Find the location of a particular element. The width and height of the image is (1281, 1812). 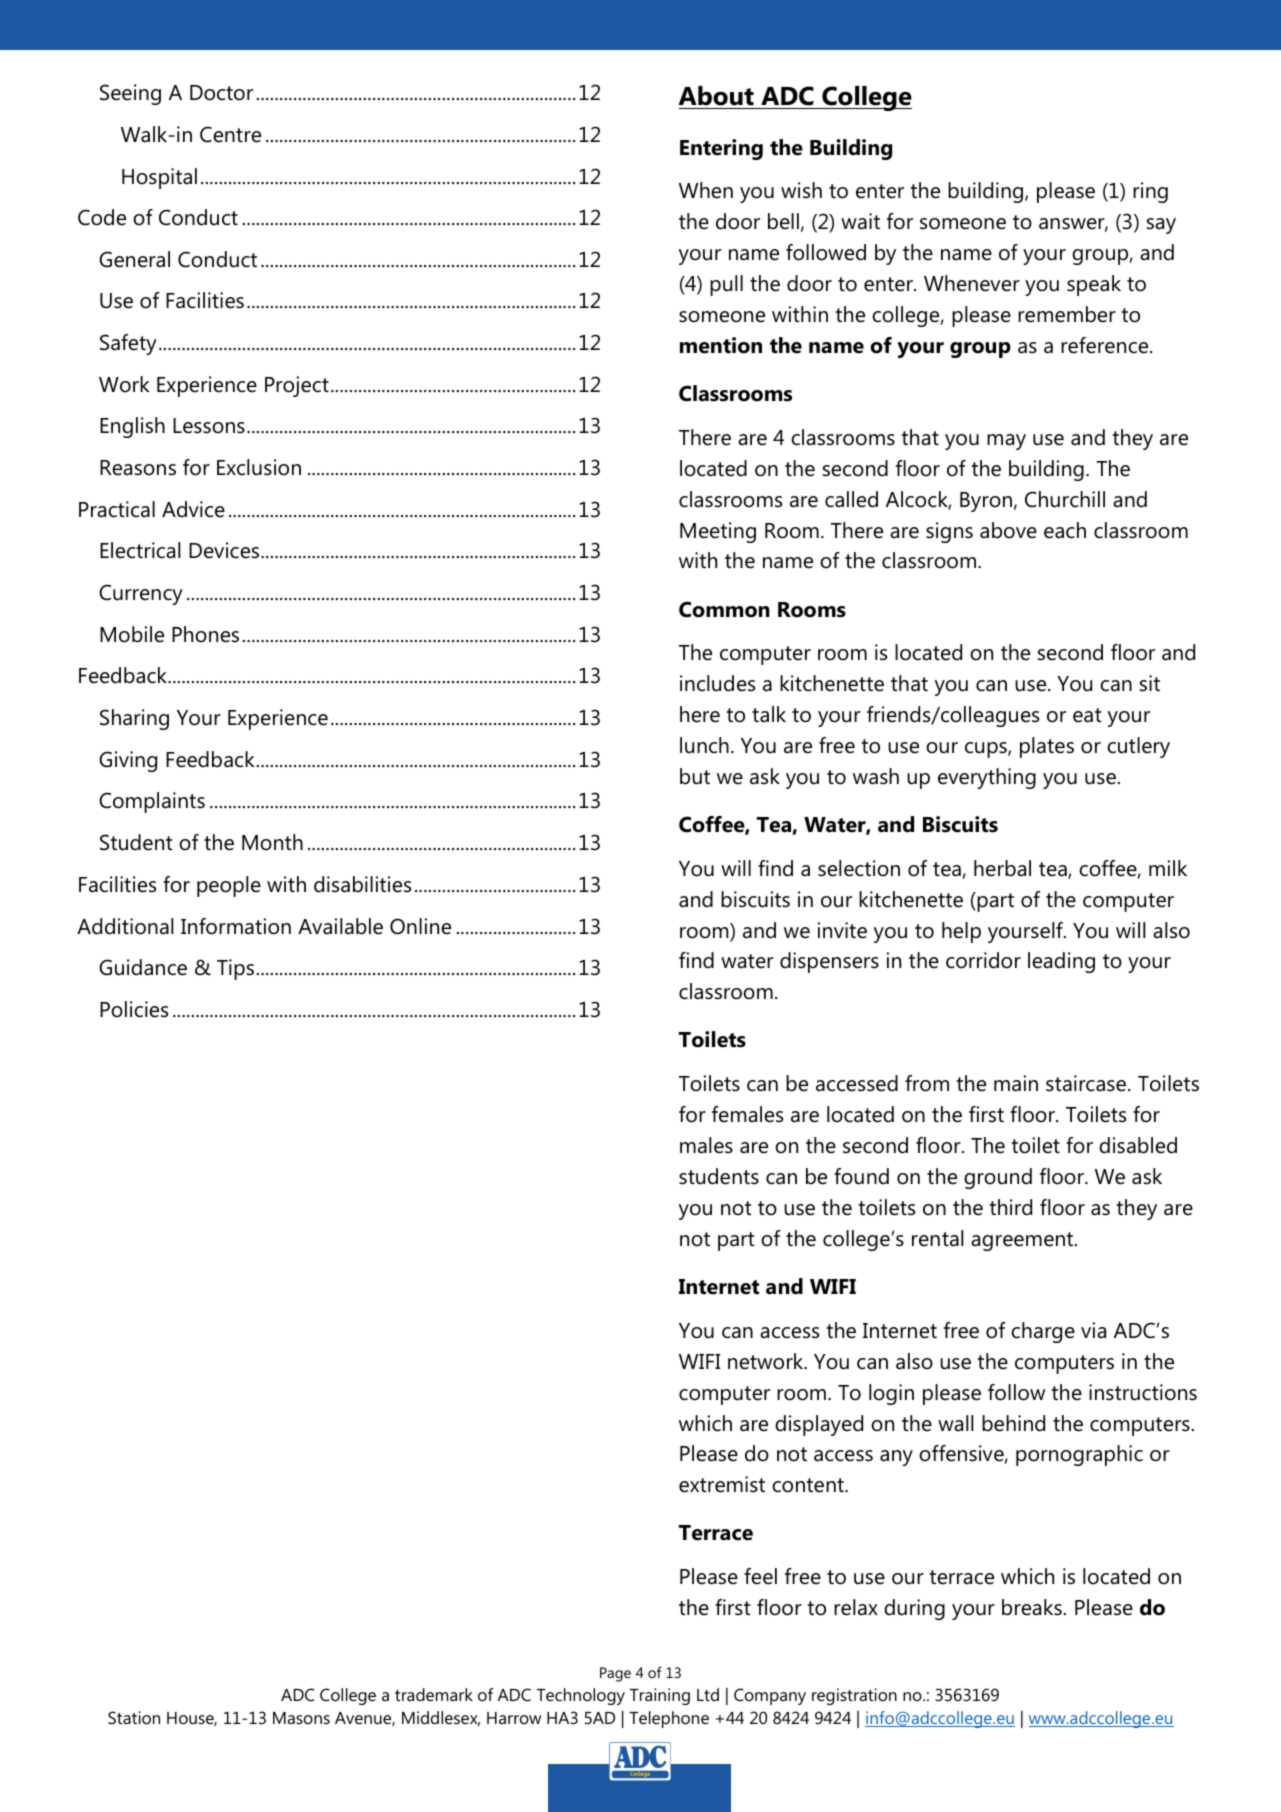

About is located at coordinates (716, 96).
